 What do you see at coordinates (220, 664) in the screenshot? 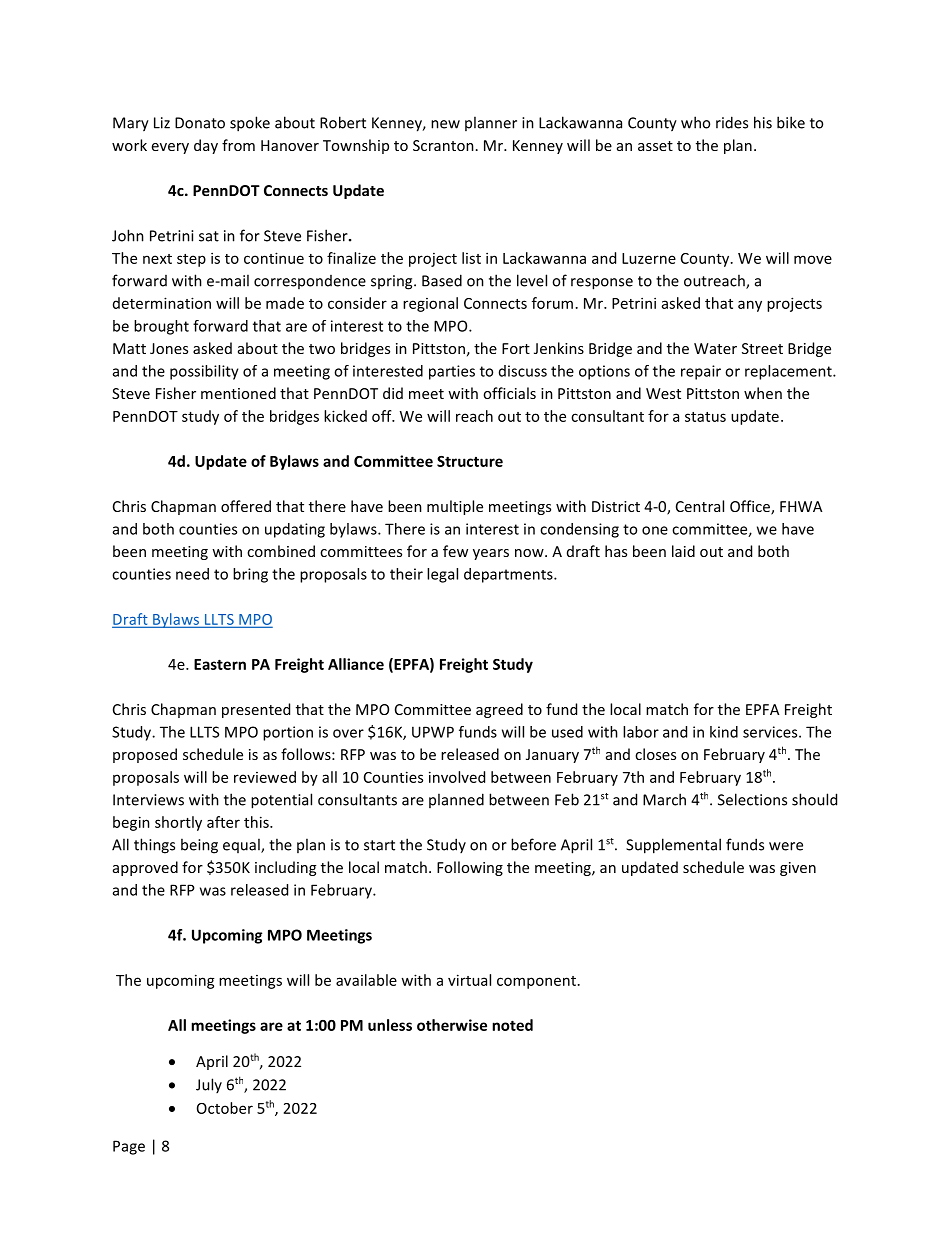
I see `Eastern` at bounding box center [220, 664].
